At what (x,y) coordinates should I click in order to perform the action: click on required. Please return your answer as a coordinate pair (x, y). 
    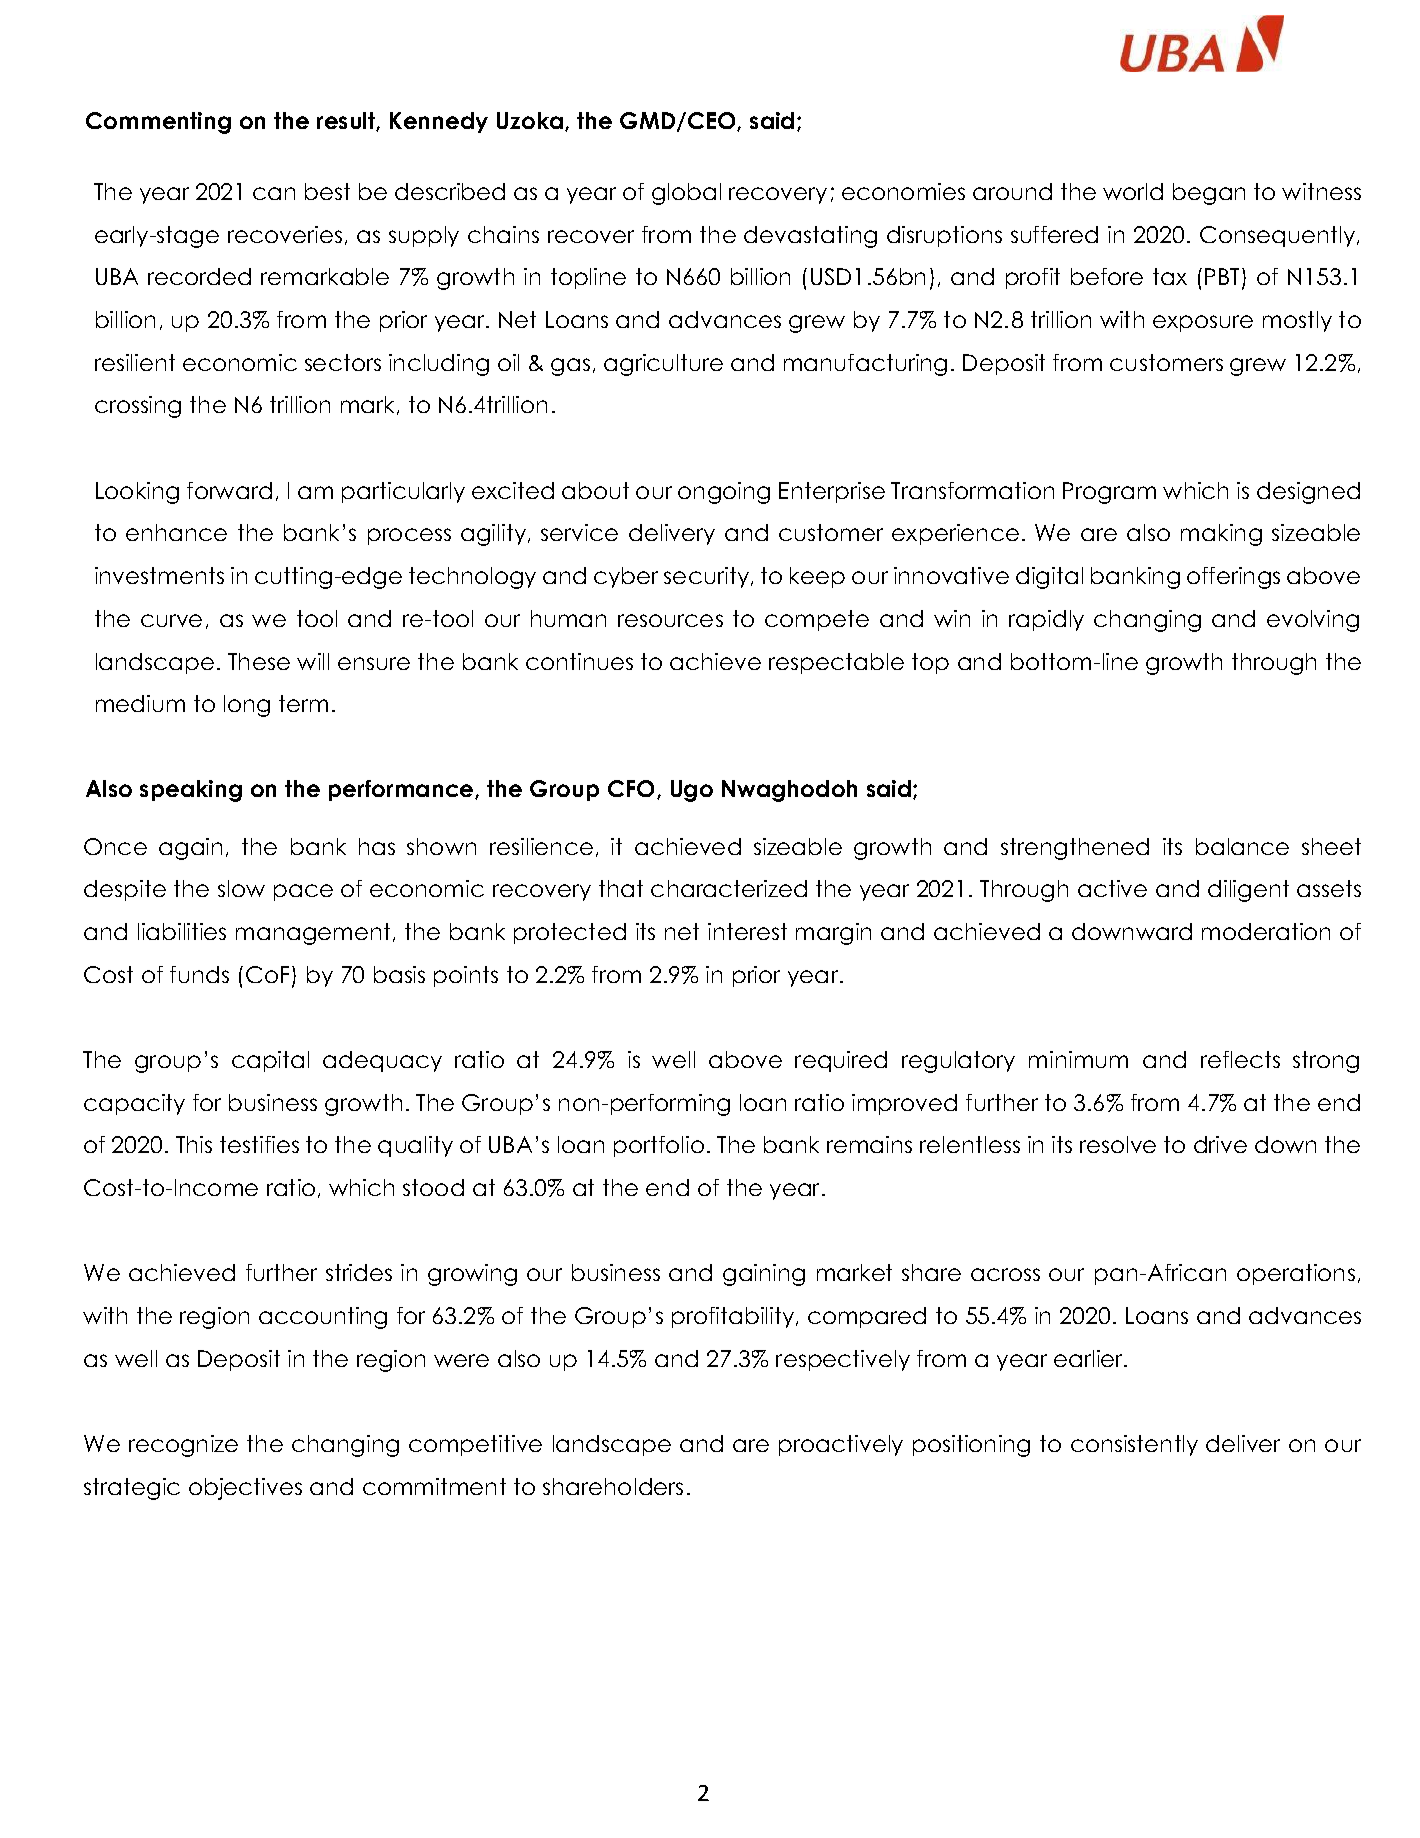
    Looking at the image, I should click on (841, 1061).
